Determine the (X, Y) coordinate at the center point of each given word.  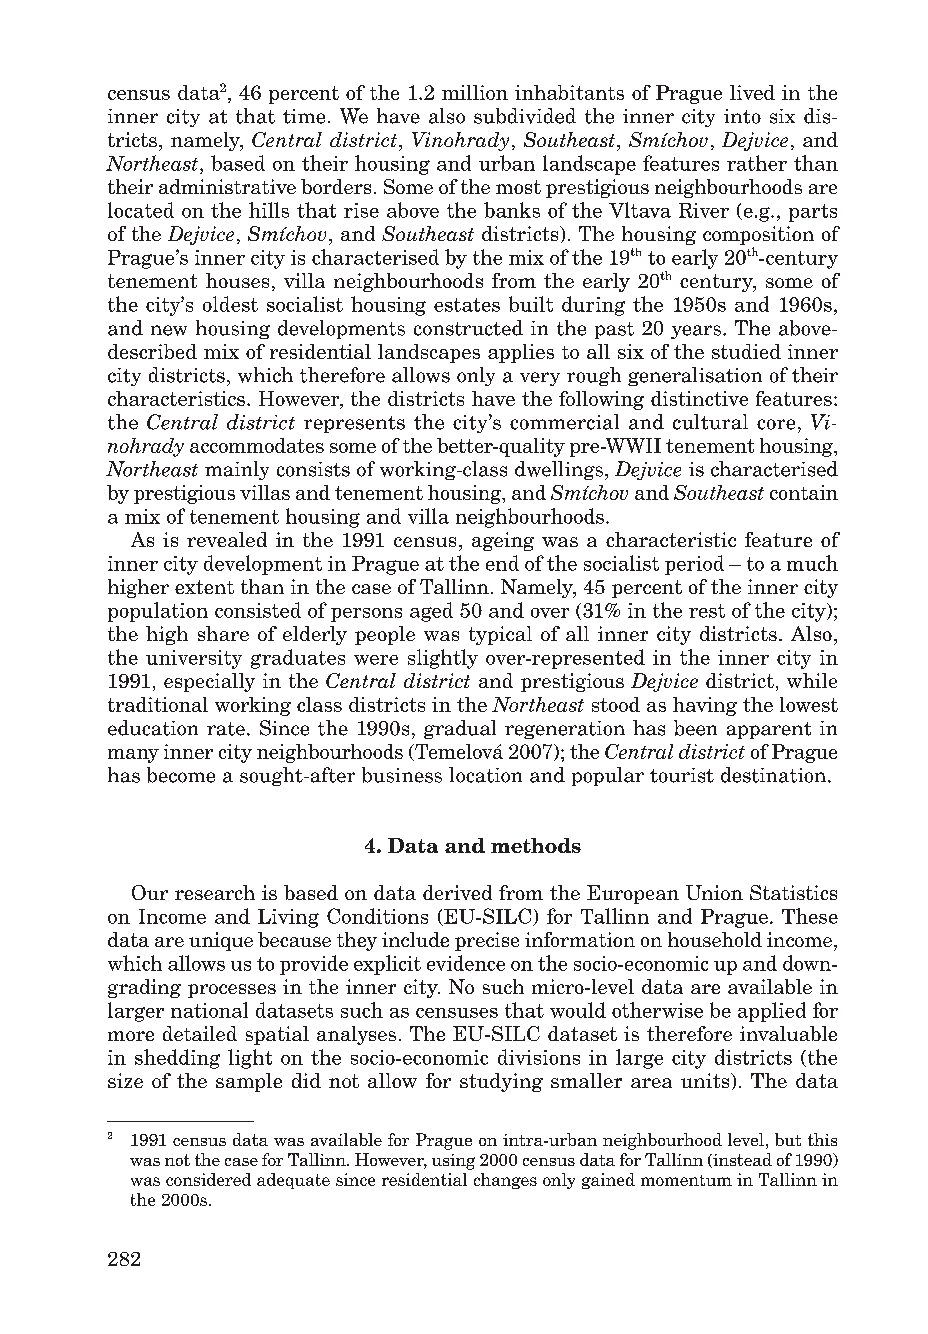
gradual (460, 729)
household (715, 939)
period (694, 565)
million (475, 92)
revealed (227, 539)
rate (226, 729)
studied (746, 351)
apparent (769, 730)
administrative (227, 186)
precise (487, 941)
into (742, 116)
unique (221, 941)
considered (208, 1179)
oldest (230, 304)
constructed (468, 328)
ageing (503, 541)
